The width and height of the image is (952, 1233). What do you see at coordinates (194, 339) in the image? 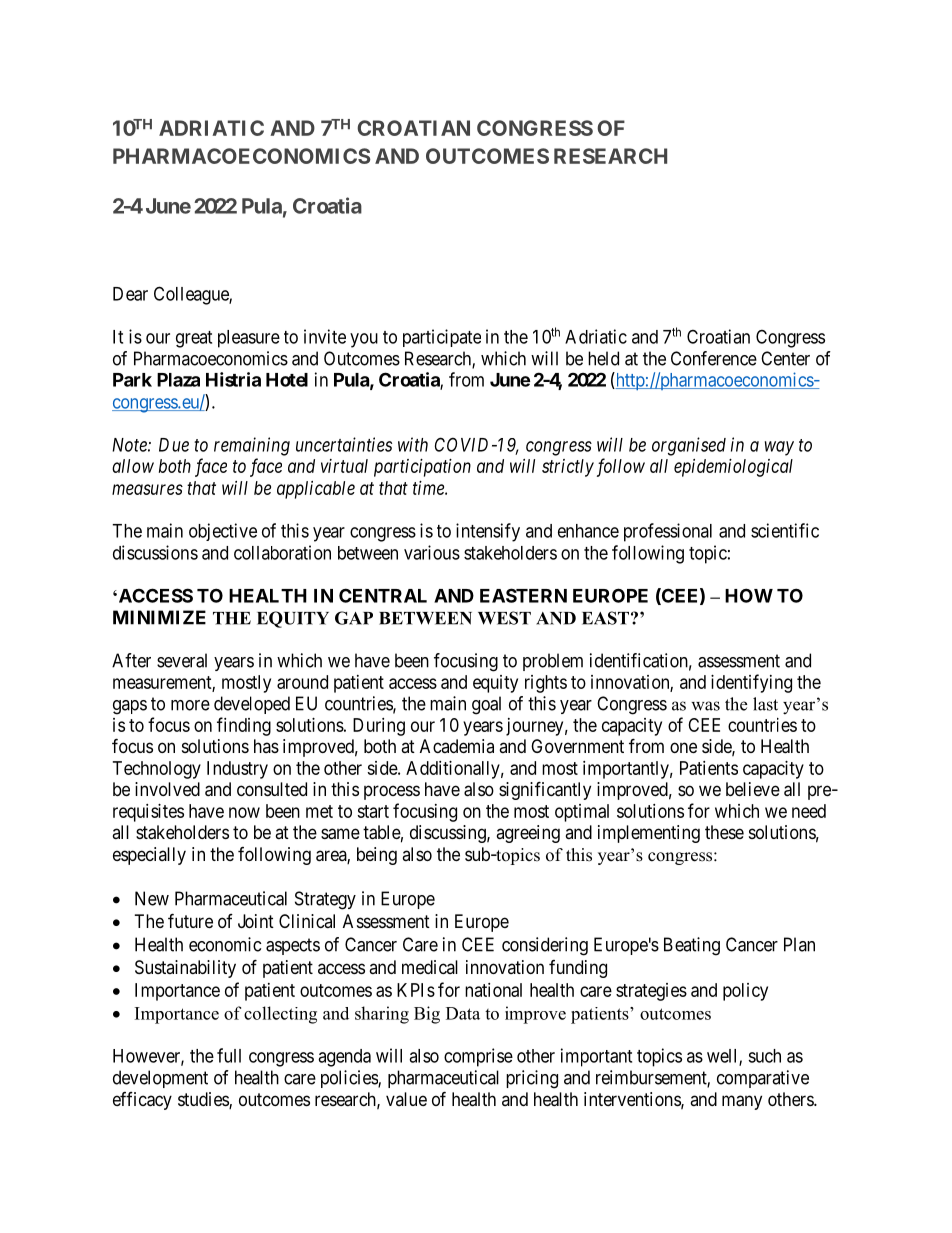
I see `great` at bounding box center [194, 339].
